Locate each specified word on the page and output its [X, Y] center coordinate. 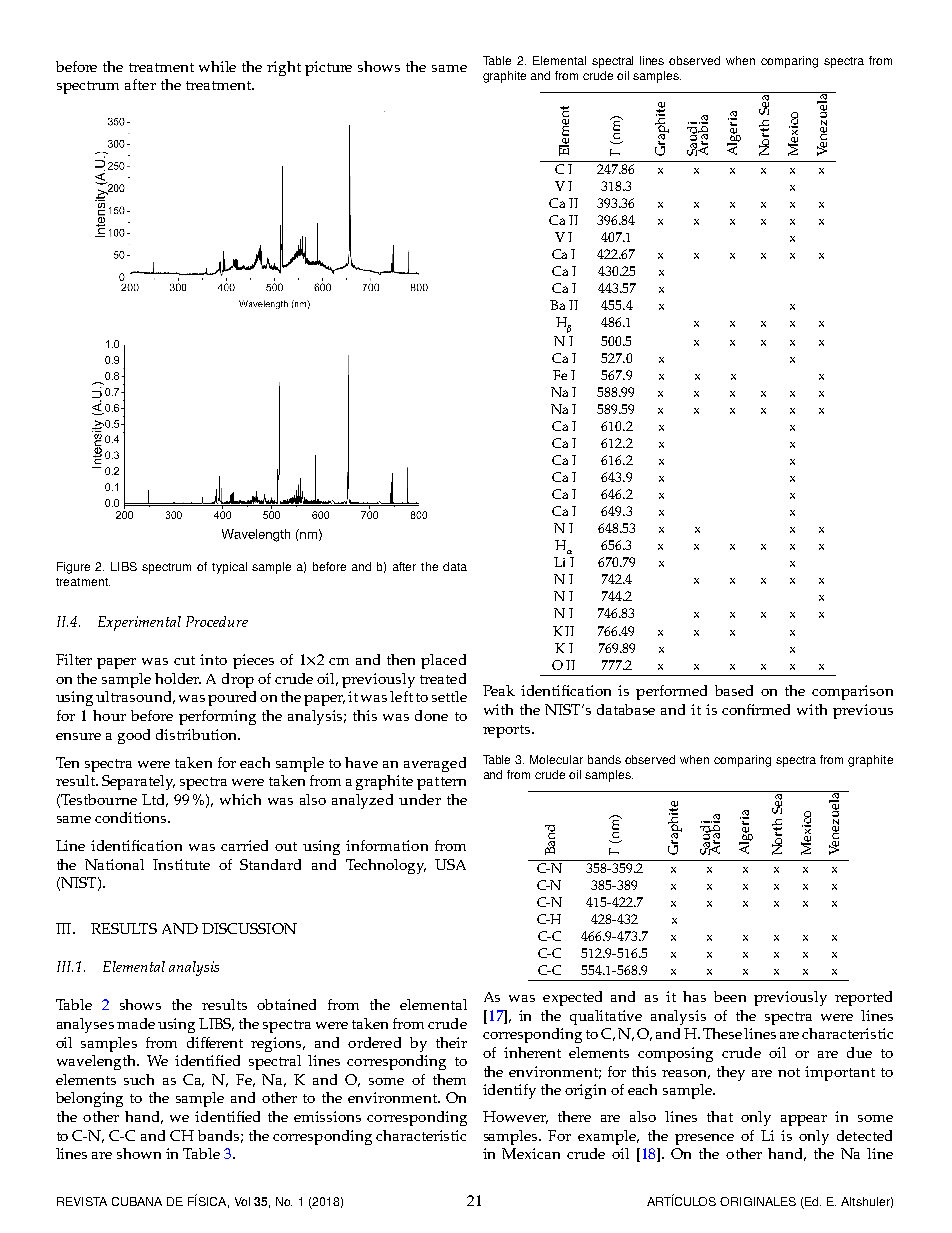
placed [443, 661]
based [734, 690]
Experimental [139, 623]
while [217, 66]
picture [328, 68]
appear [804, 1120]
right [284, 68]
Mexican [531, 1153]
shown [139, 1153]
